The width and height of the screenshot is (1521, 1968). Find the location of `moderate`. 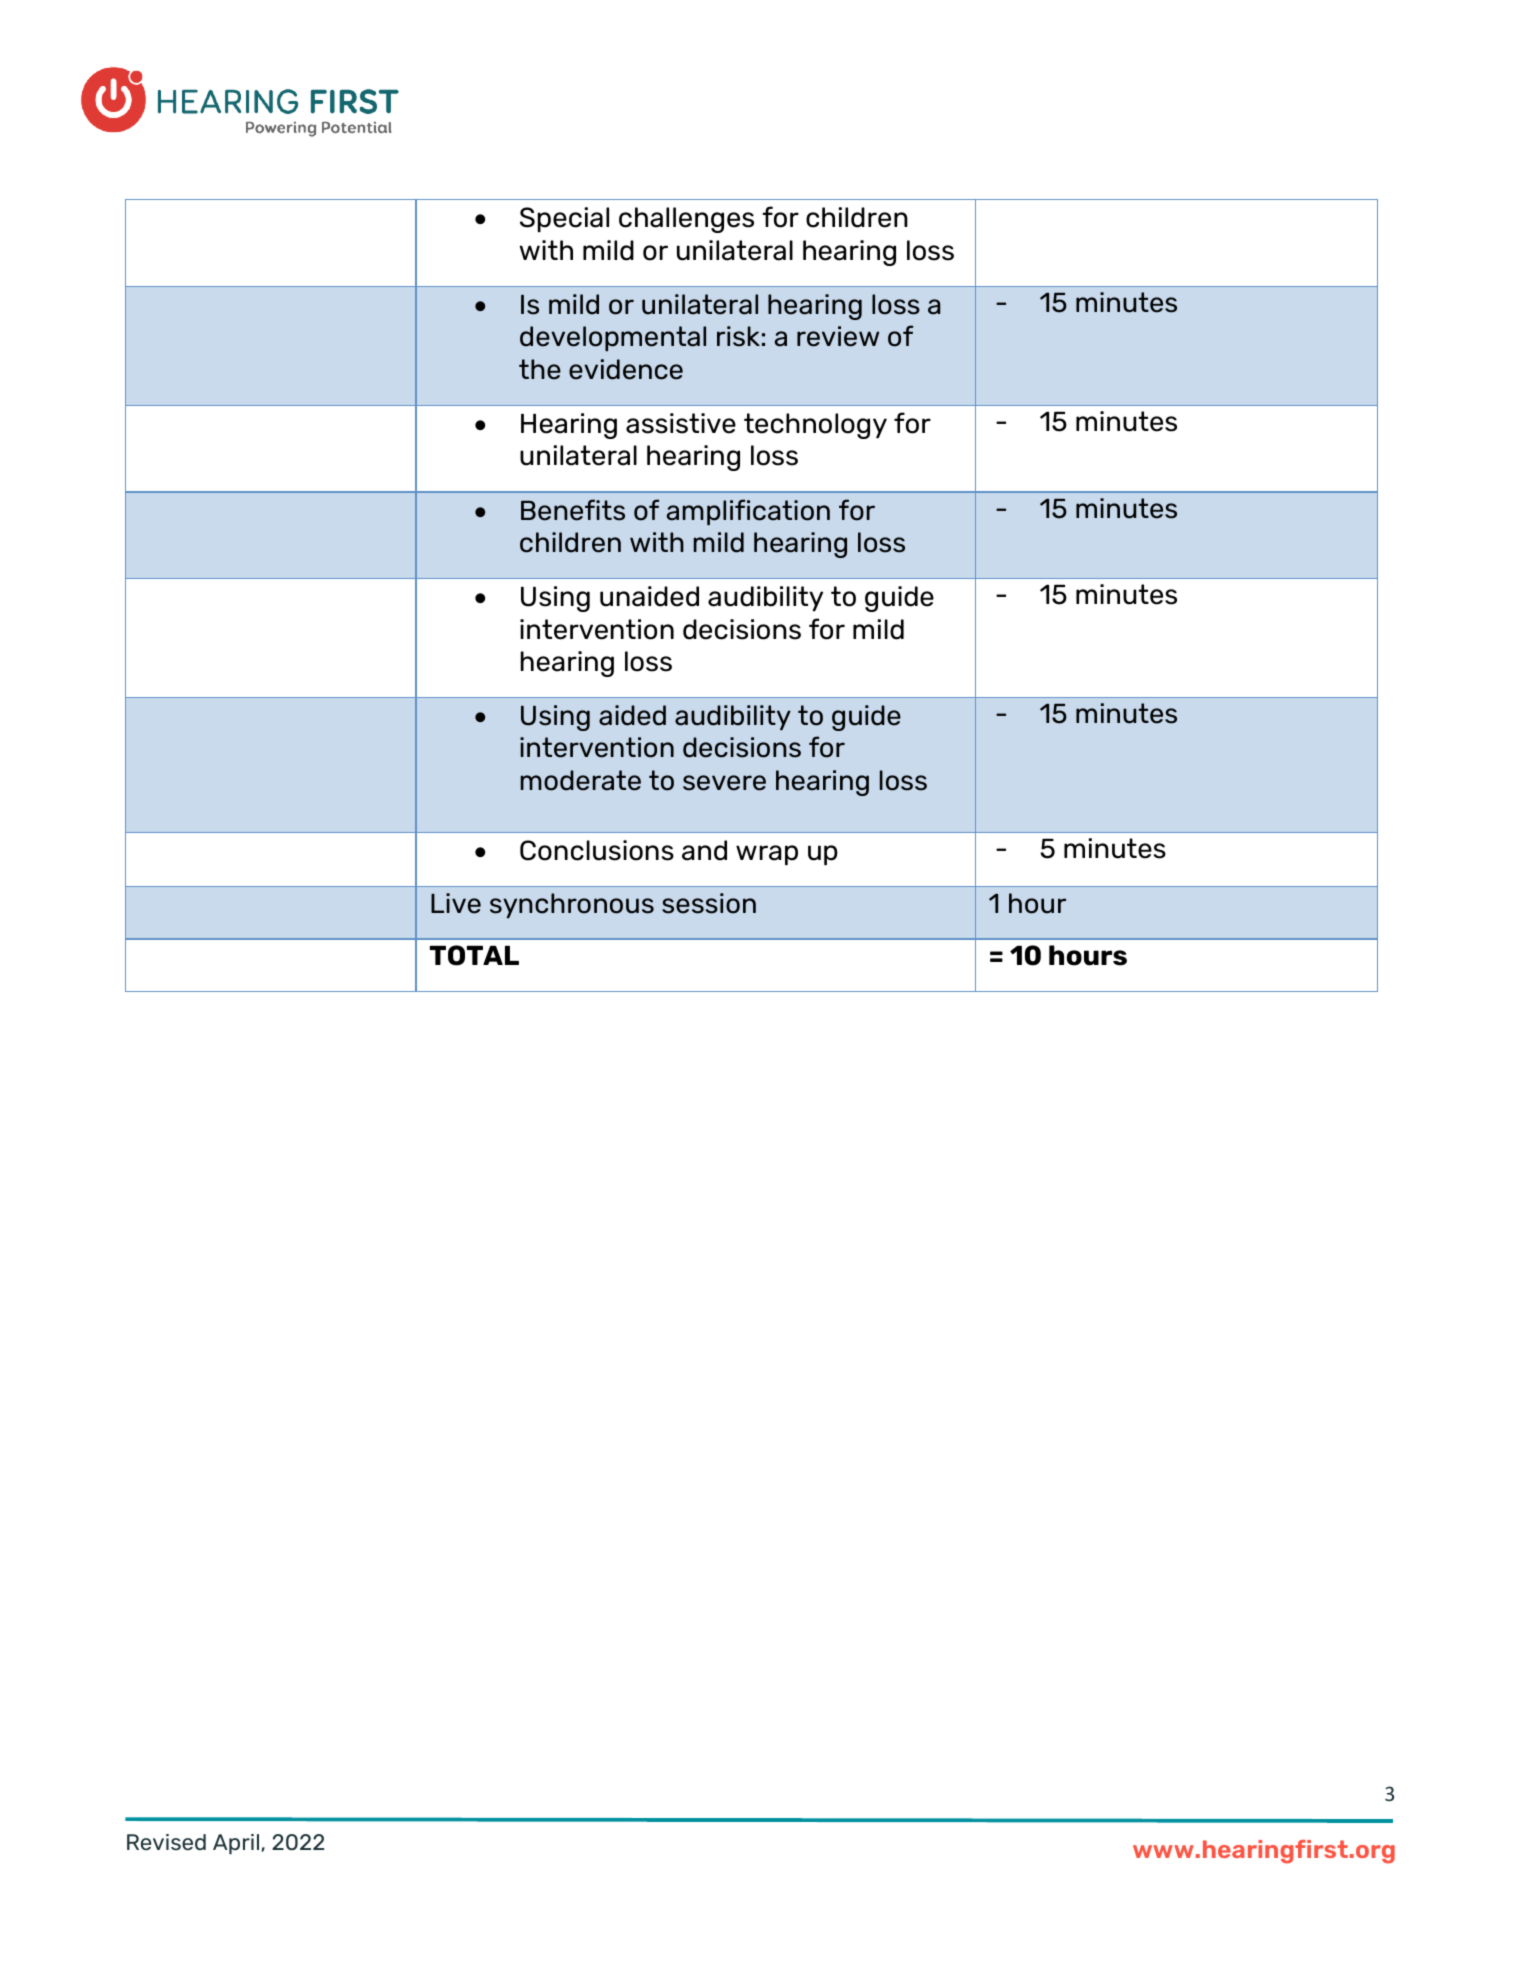

moderate is located at coordinates (581, 780).
